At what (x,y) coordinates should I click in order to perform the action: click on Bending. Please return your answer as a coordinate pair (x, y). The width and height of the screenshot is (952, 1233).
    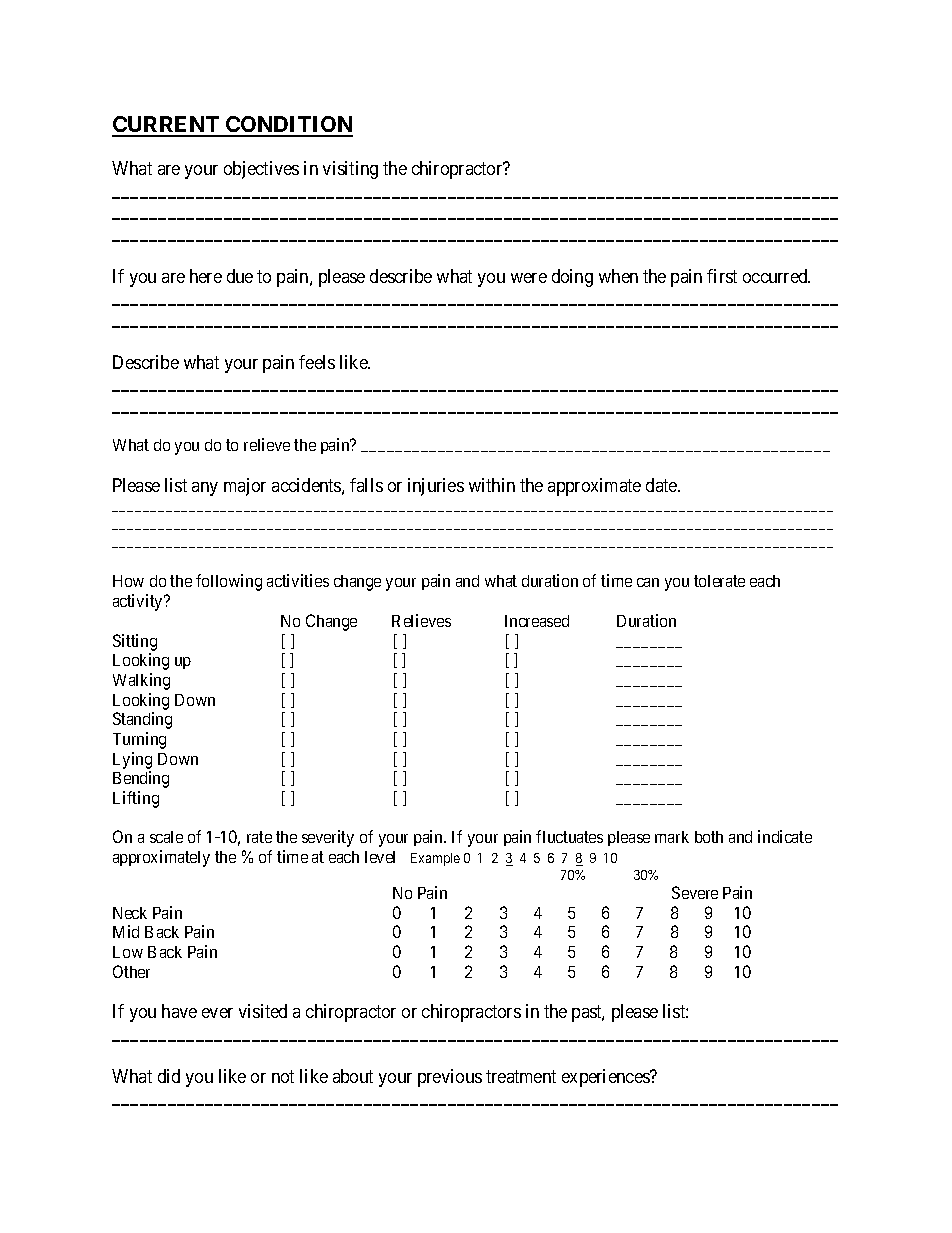
    Looking at the image, I should click on (141, 779).
